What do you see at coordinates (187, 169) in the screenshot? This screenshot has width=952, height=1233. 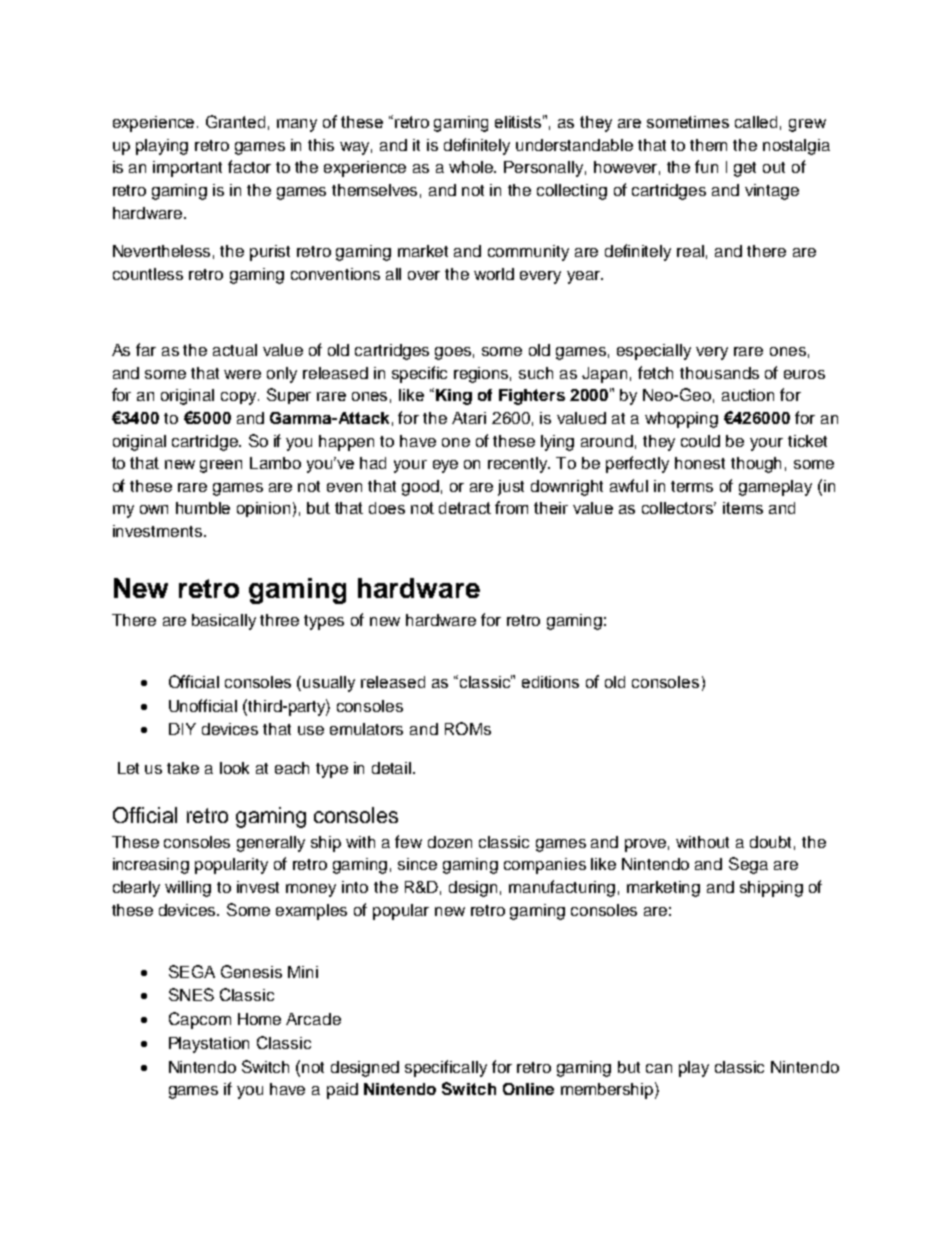 I see `important` at bounding box center [187, 169].
